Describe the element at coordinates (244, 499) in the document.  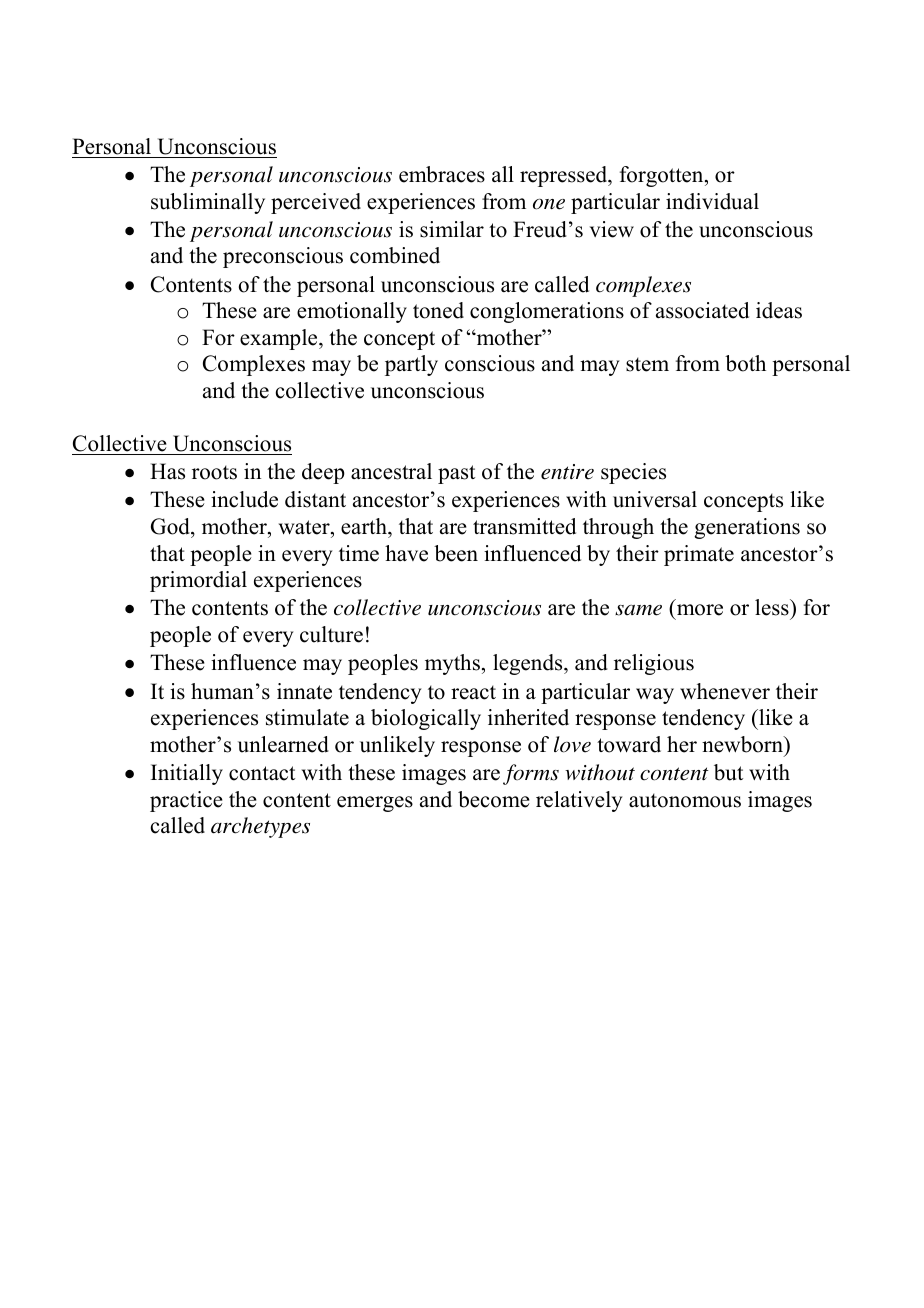
I see `include` at that location.
